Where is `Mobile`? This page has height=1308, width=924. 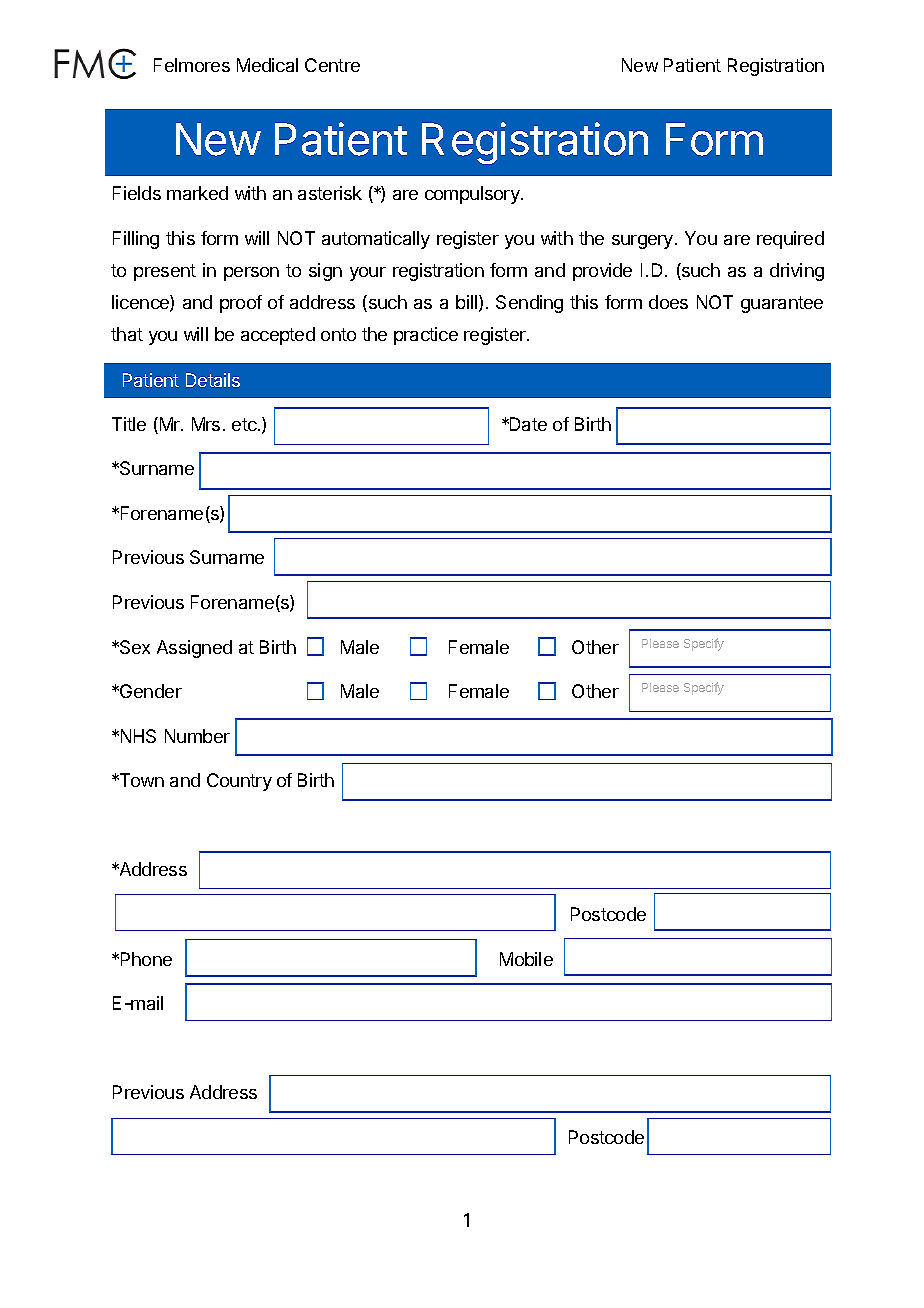
Mobile is located at coordinates (526, 959).
